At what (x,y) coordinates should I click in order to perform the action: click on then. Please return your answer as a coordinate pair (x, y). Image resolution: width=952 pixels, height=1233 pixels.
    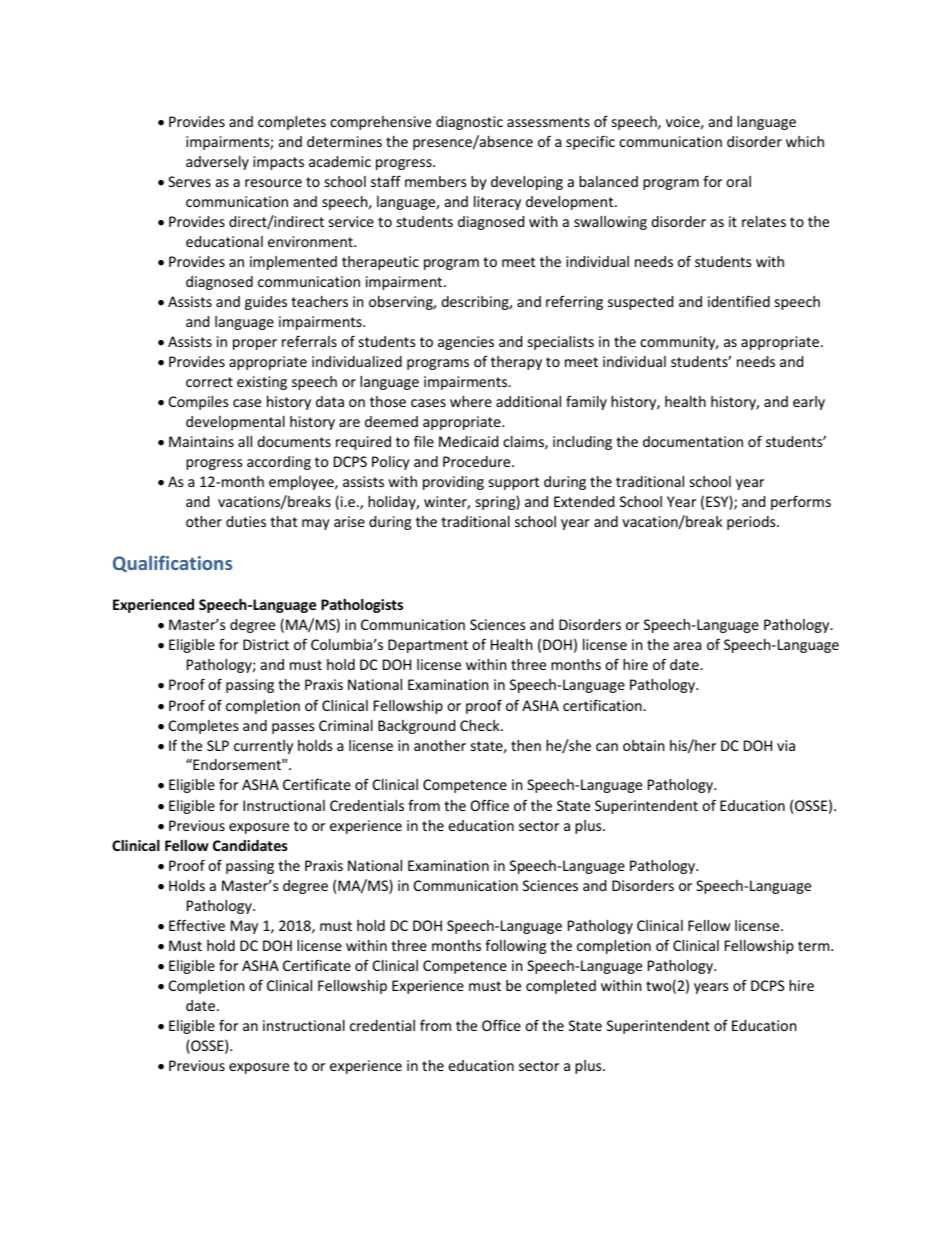
    Looking at the image, I should click on (526, 745).
